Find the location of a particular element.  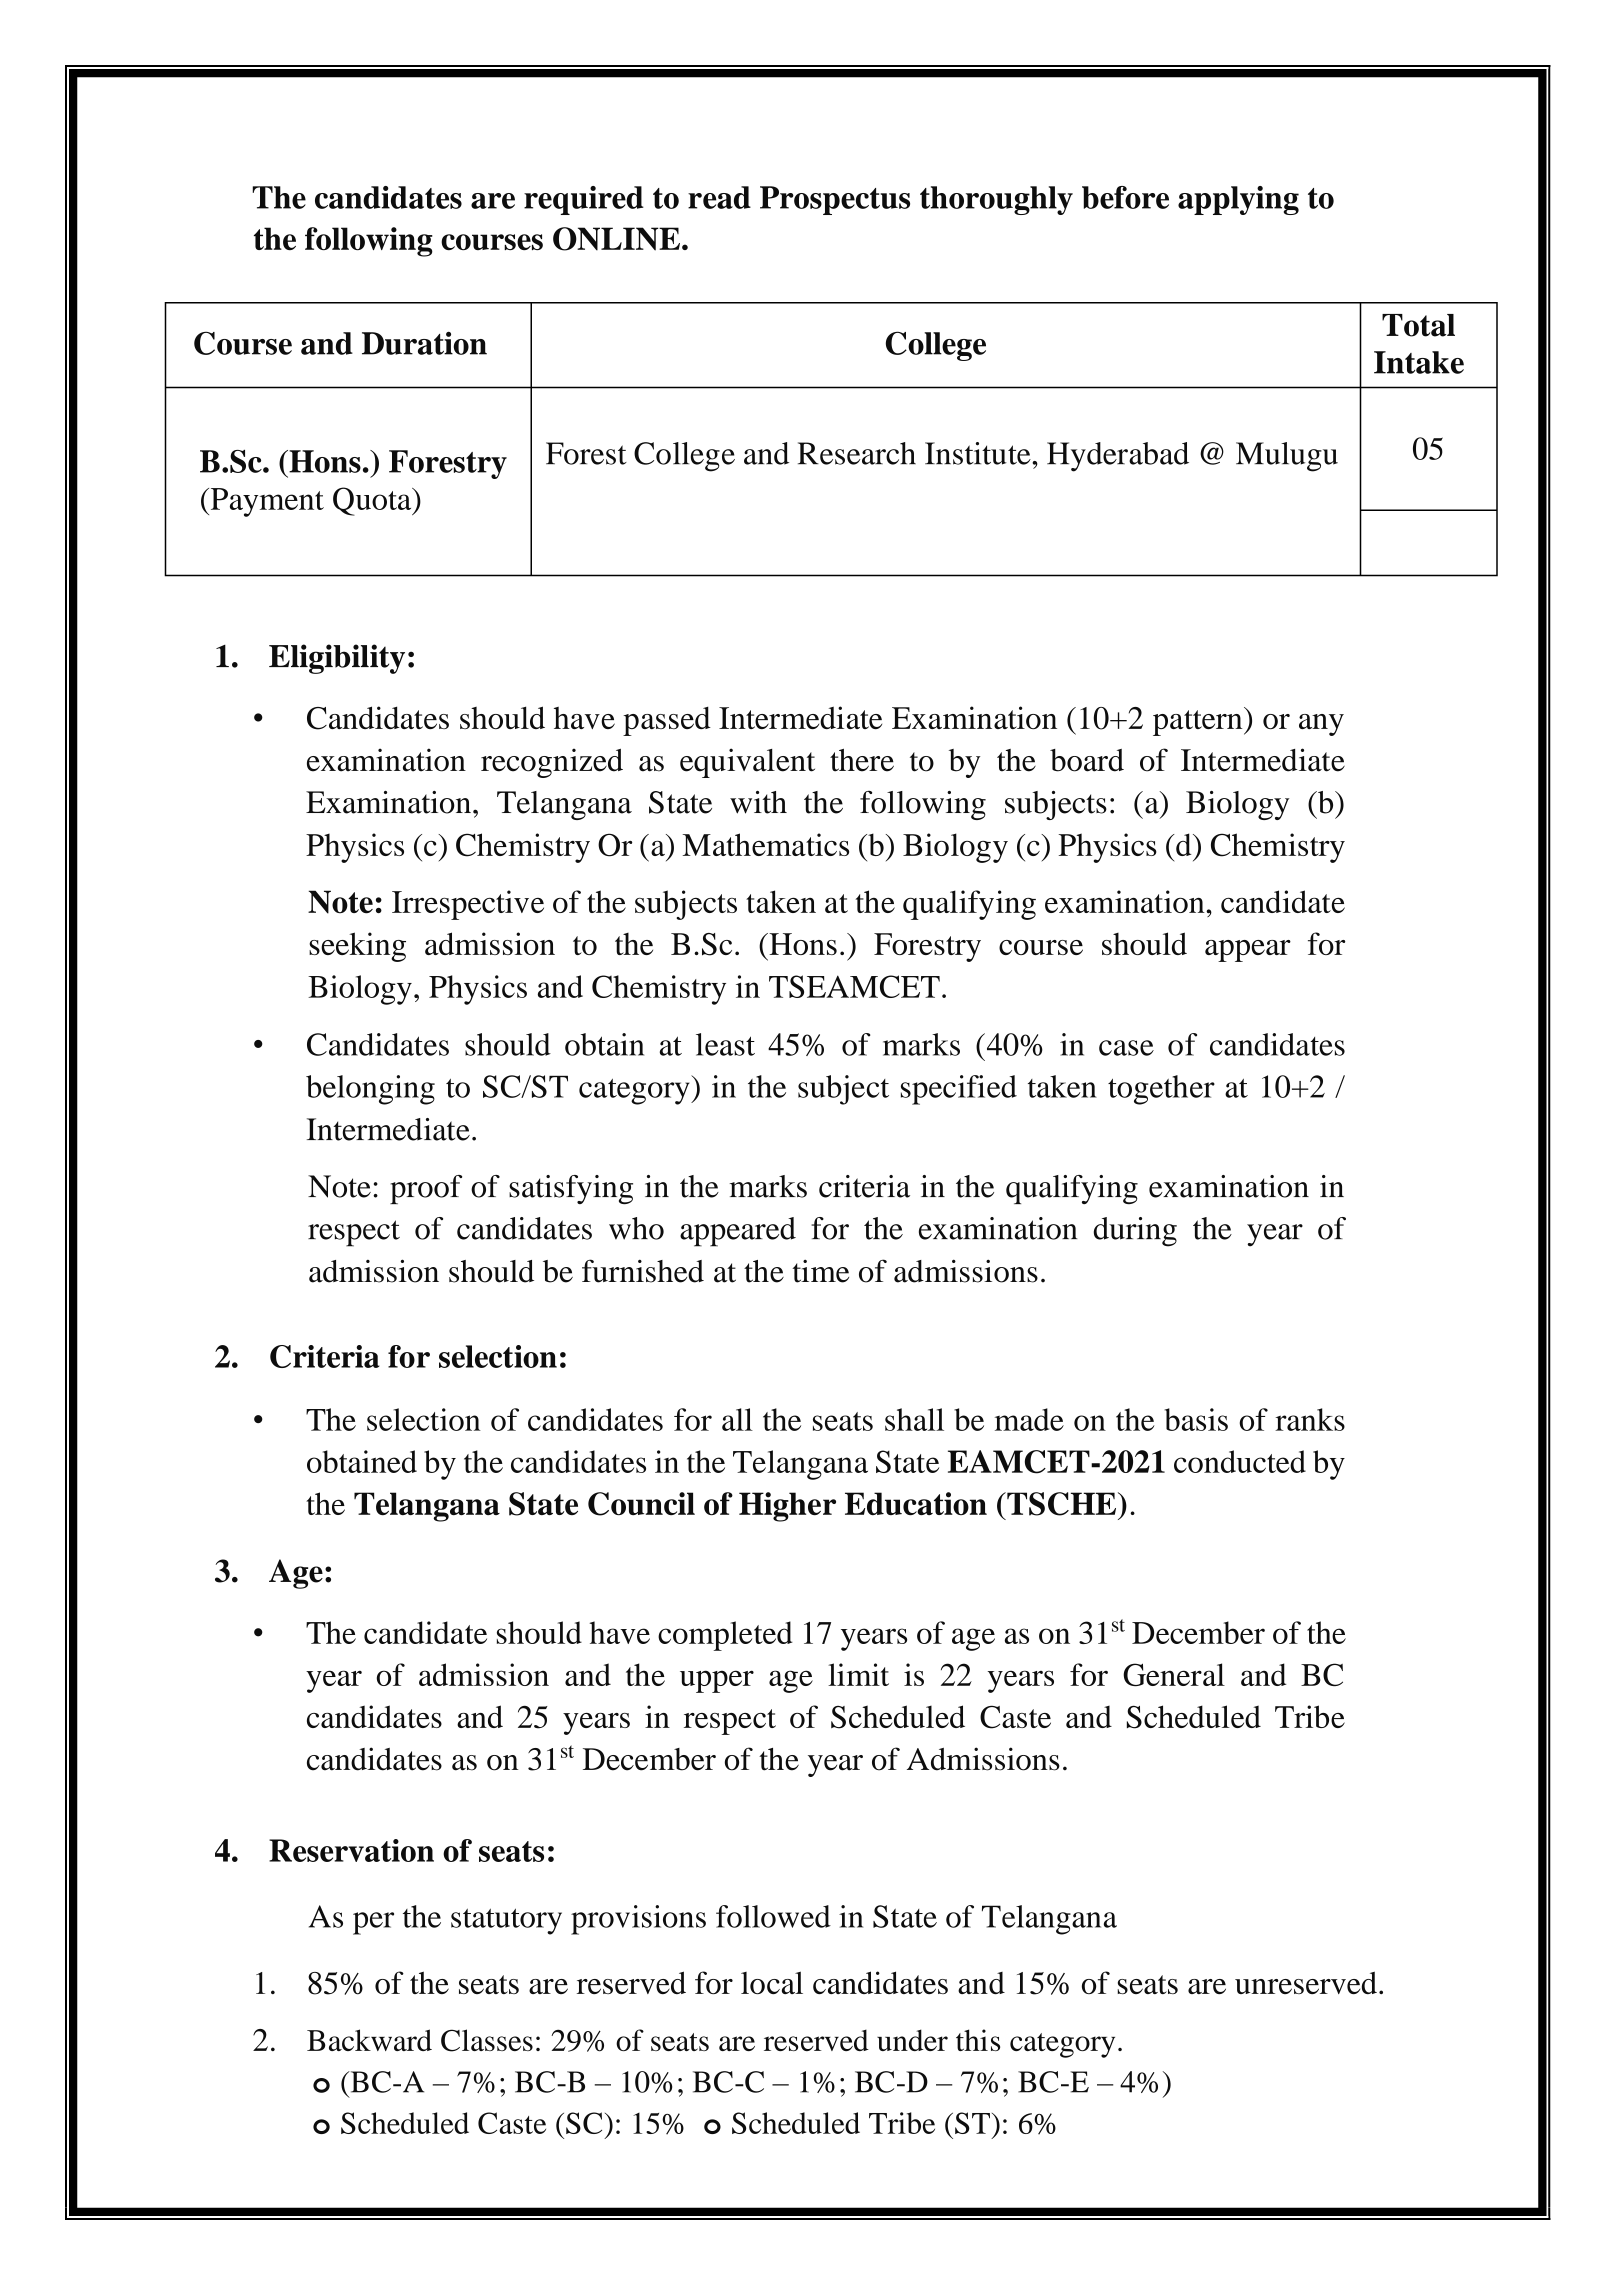

specified is located at coordinates (959, 1090).
